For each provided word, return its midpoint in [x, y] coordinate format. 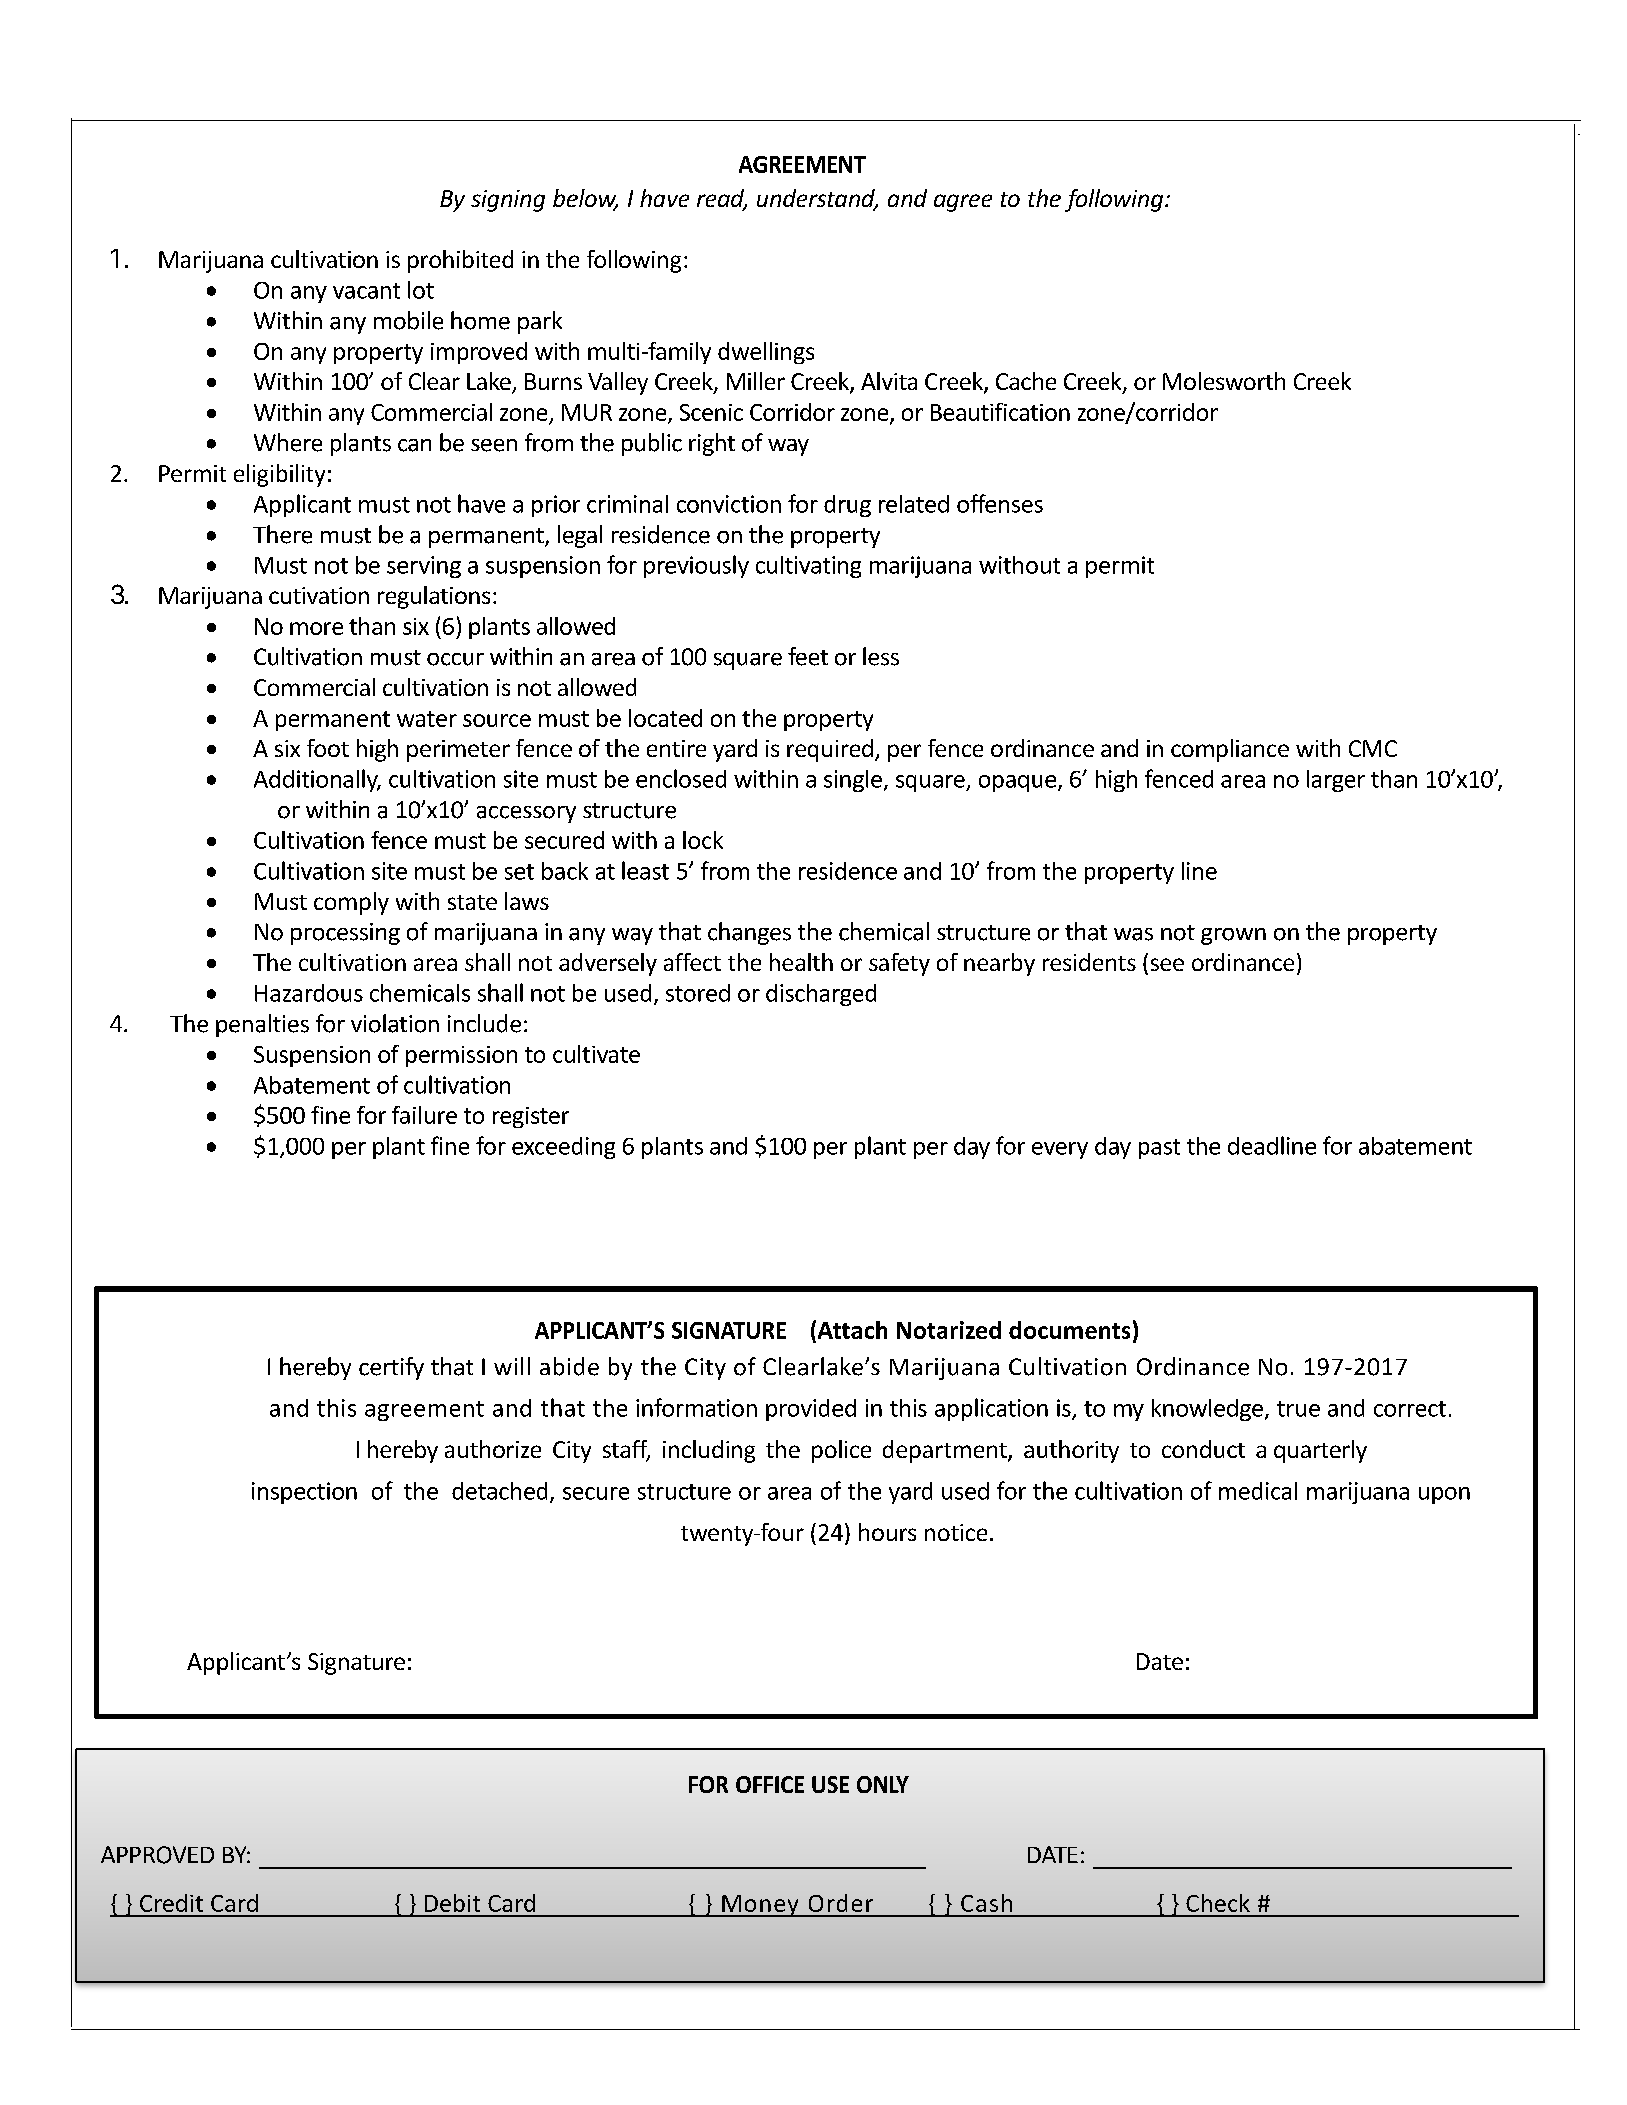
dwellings [766, 353]
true [1298, 1409]
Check [1218, 1903]
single [853, 781]
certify [391, 1368]
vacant [366, 291]
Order [841, 1903]
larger [1336, 781]
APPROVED [157, 1855]
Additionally [317, 780]
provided [811, 1410]
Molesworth [1224, 381]
